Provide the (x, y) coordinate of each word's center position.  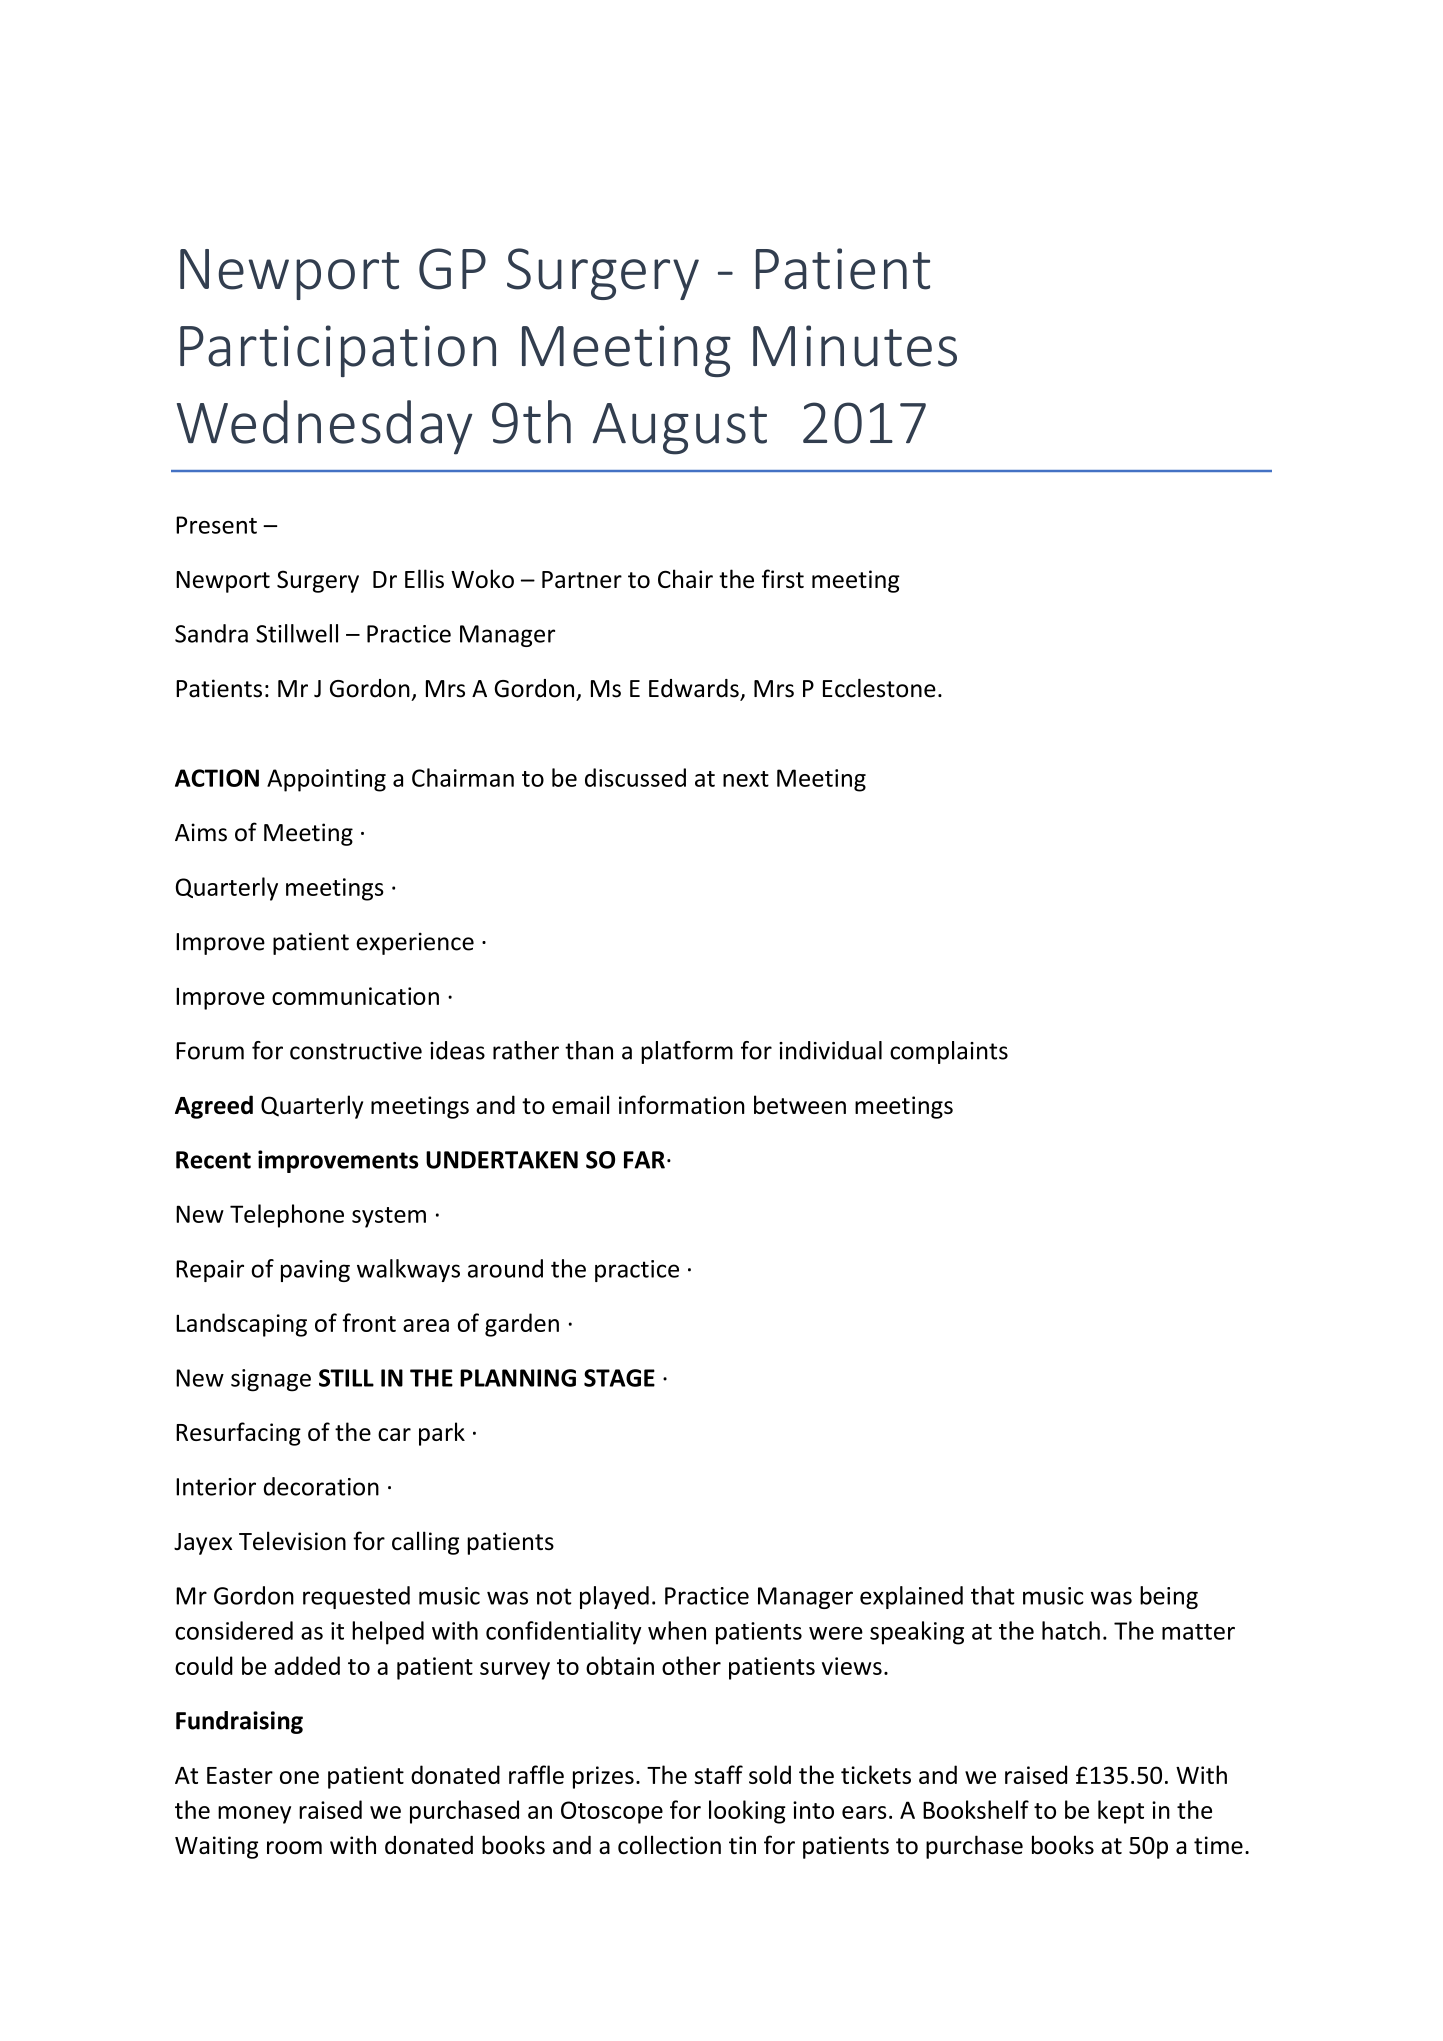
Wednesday (325, 427)
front (369, 1322)
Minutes (855, 346)
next (746, 779)
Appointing (326, 780)
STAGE (619, 1378)
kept (1121, 1812)
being (1169, 1597)
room (294, 1847)
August (680, 429)
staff (718, 1774)
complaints (949, 1052)
